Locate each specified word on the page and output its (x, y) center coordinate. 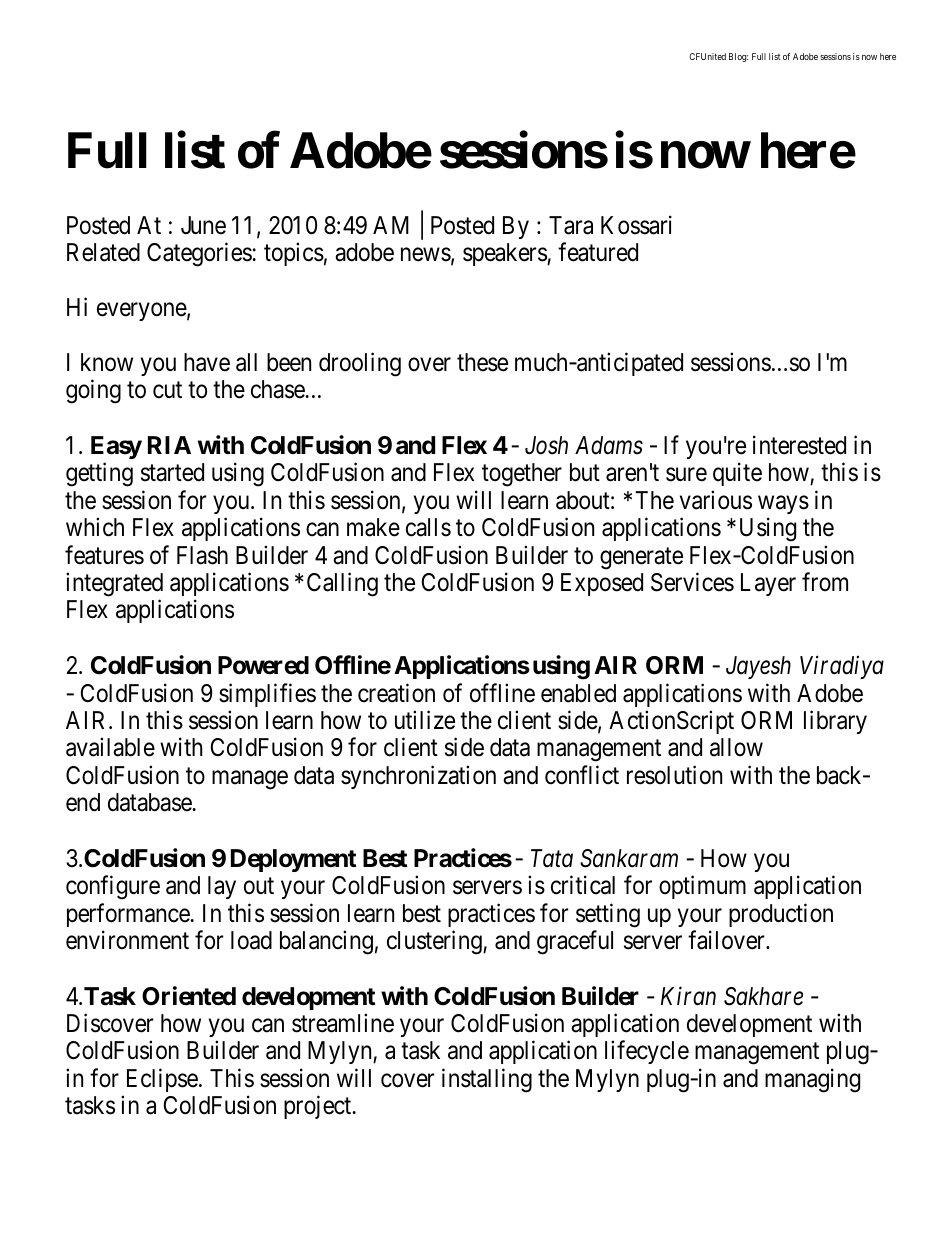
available (110, 747)
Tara (571, 225)
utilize (425, 720)
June (203, 225)
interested (799, 445)
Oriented (189, 996)
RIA (169, 445)
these (482, 362)
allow (736, 747)
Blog (738, 57)
